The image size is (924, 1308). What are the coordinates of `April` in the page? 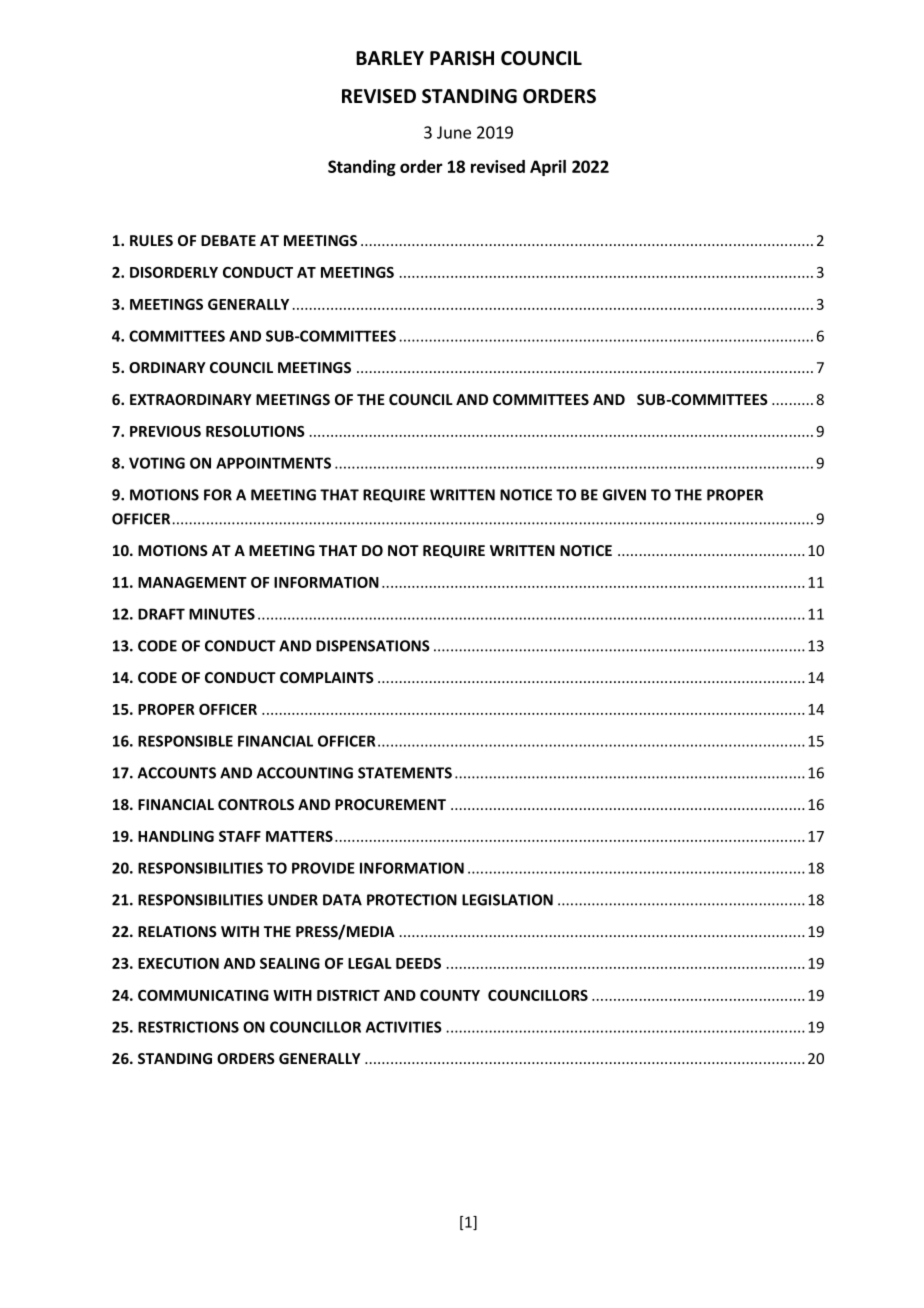 It's located at (548, 168).
